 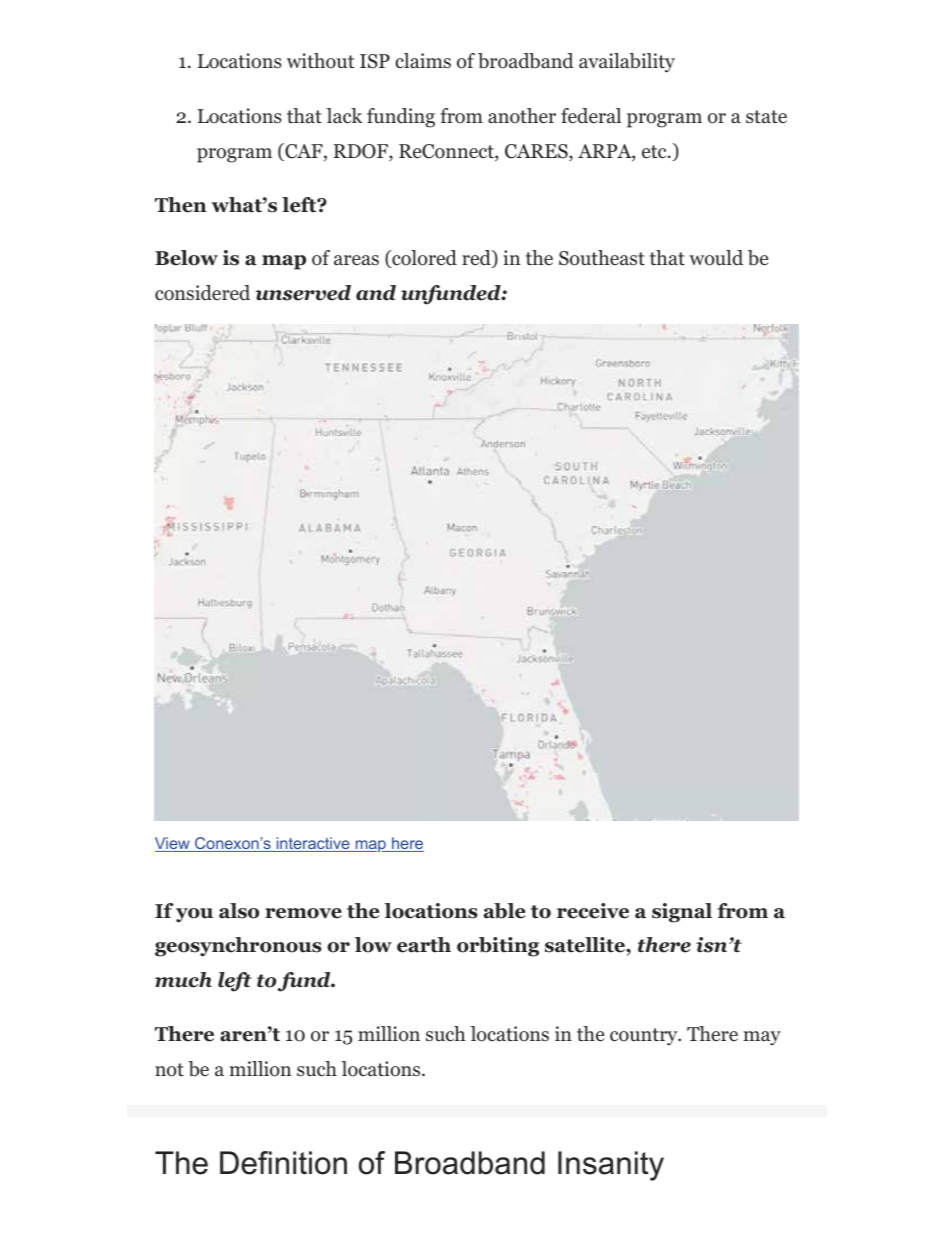 I want to click on without, so click(x=321, y=61).
